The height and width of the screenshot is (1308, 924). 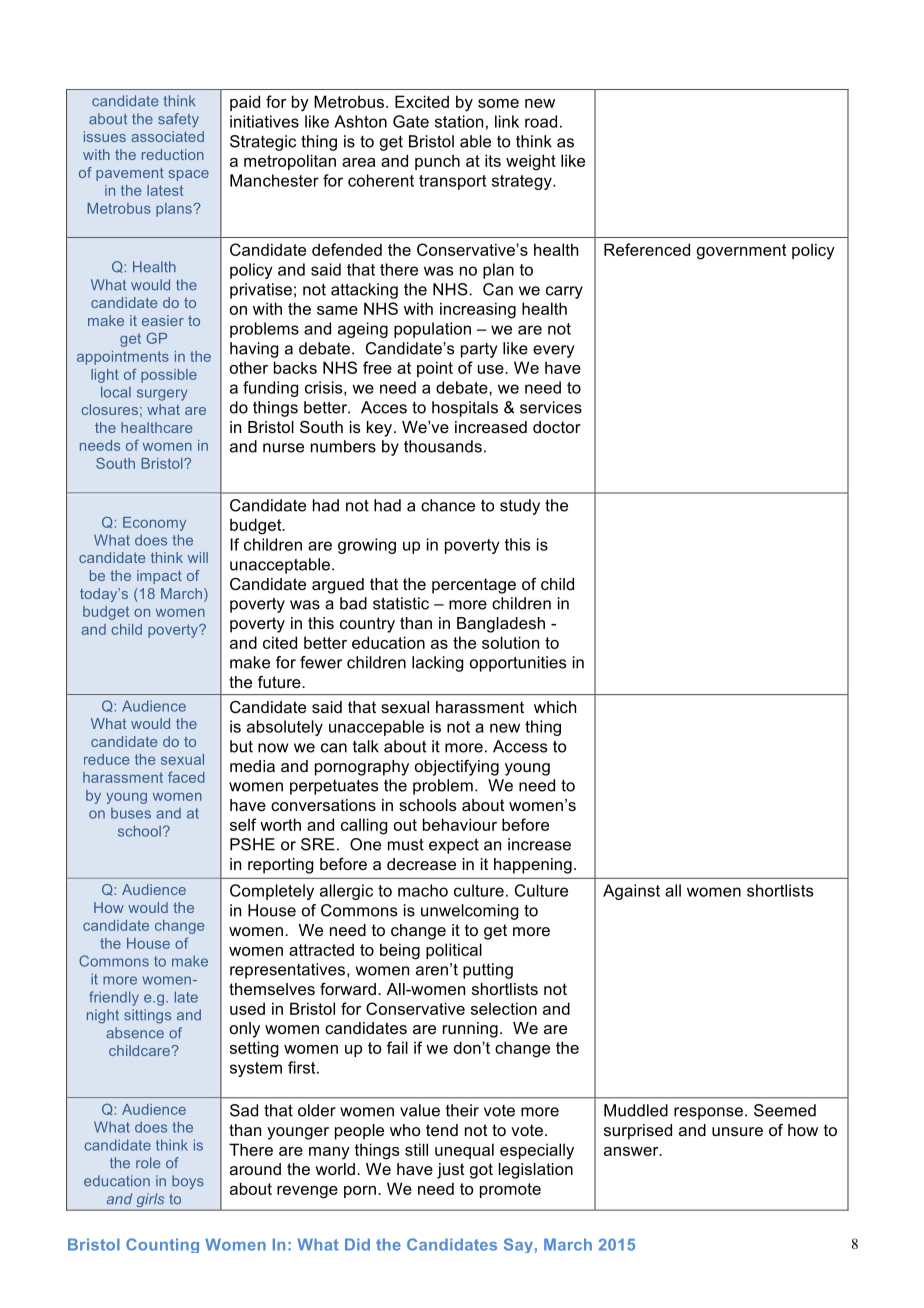 I want to click on which, so click(x=555, y=707).
